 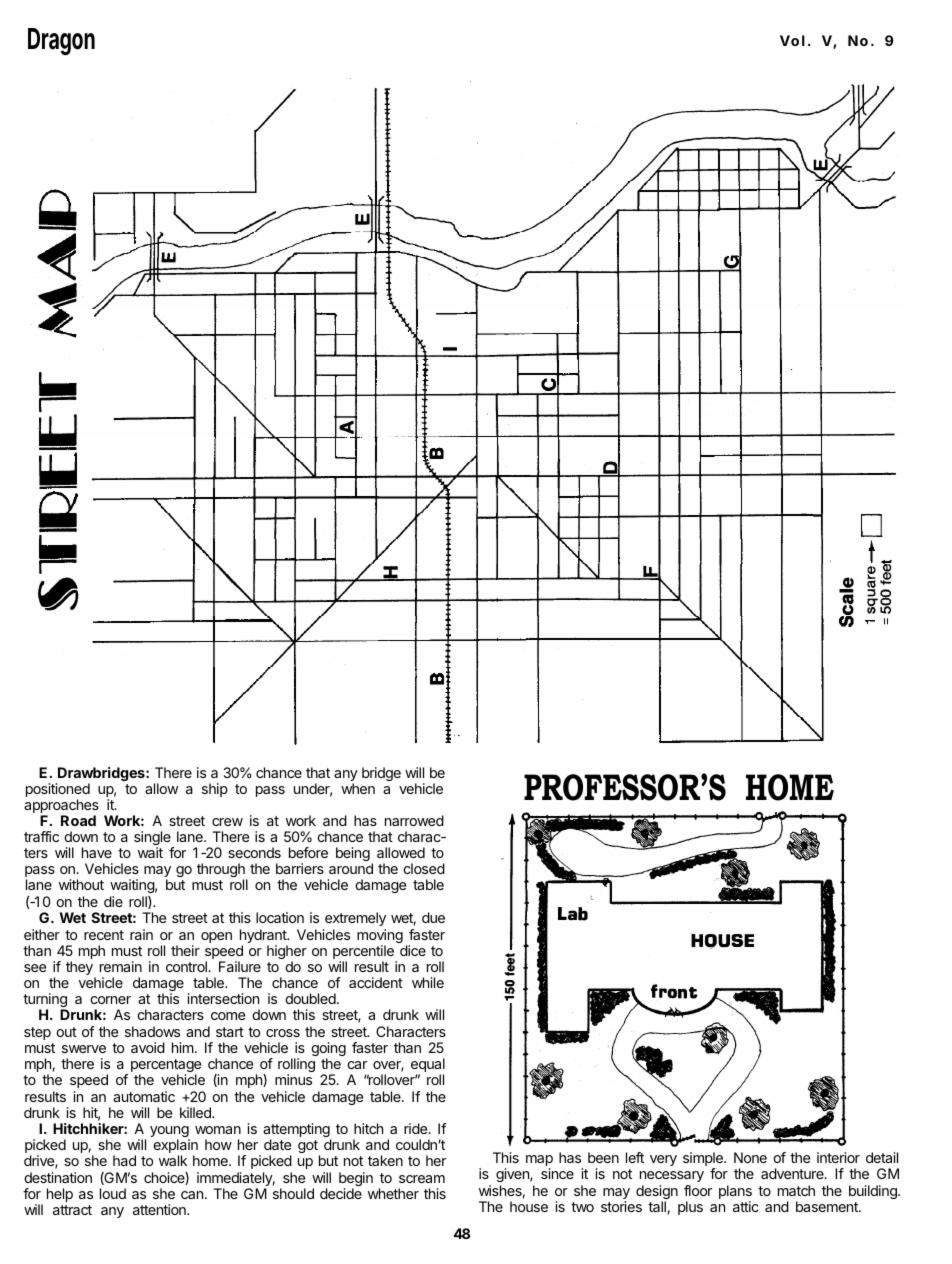 I want to click on narrowed, so click(x=414, y=820).
